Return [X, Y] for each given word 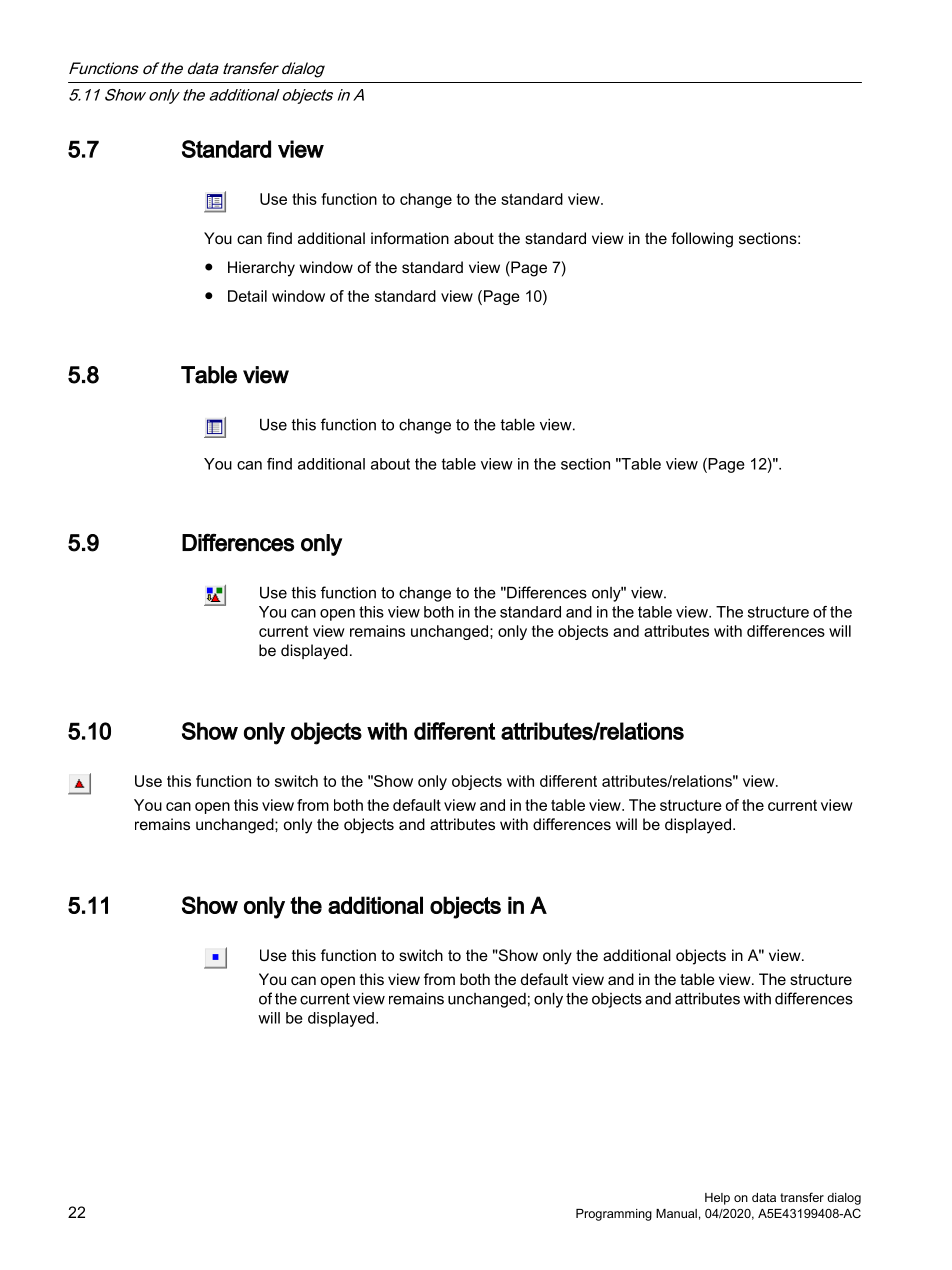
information [410, 238]
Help [717, 1199]
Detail [247, 296]
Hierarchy [261, 269]
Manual [676, 1213]
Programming [614, 1215]
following [702, 240]
